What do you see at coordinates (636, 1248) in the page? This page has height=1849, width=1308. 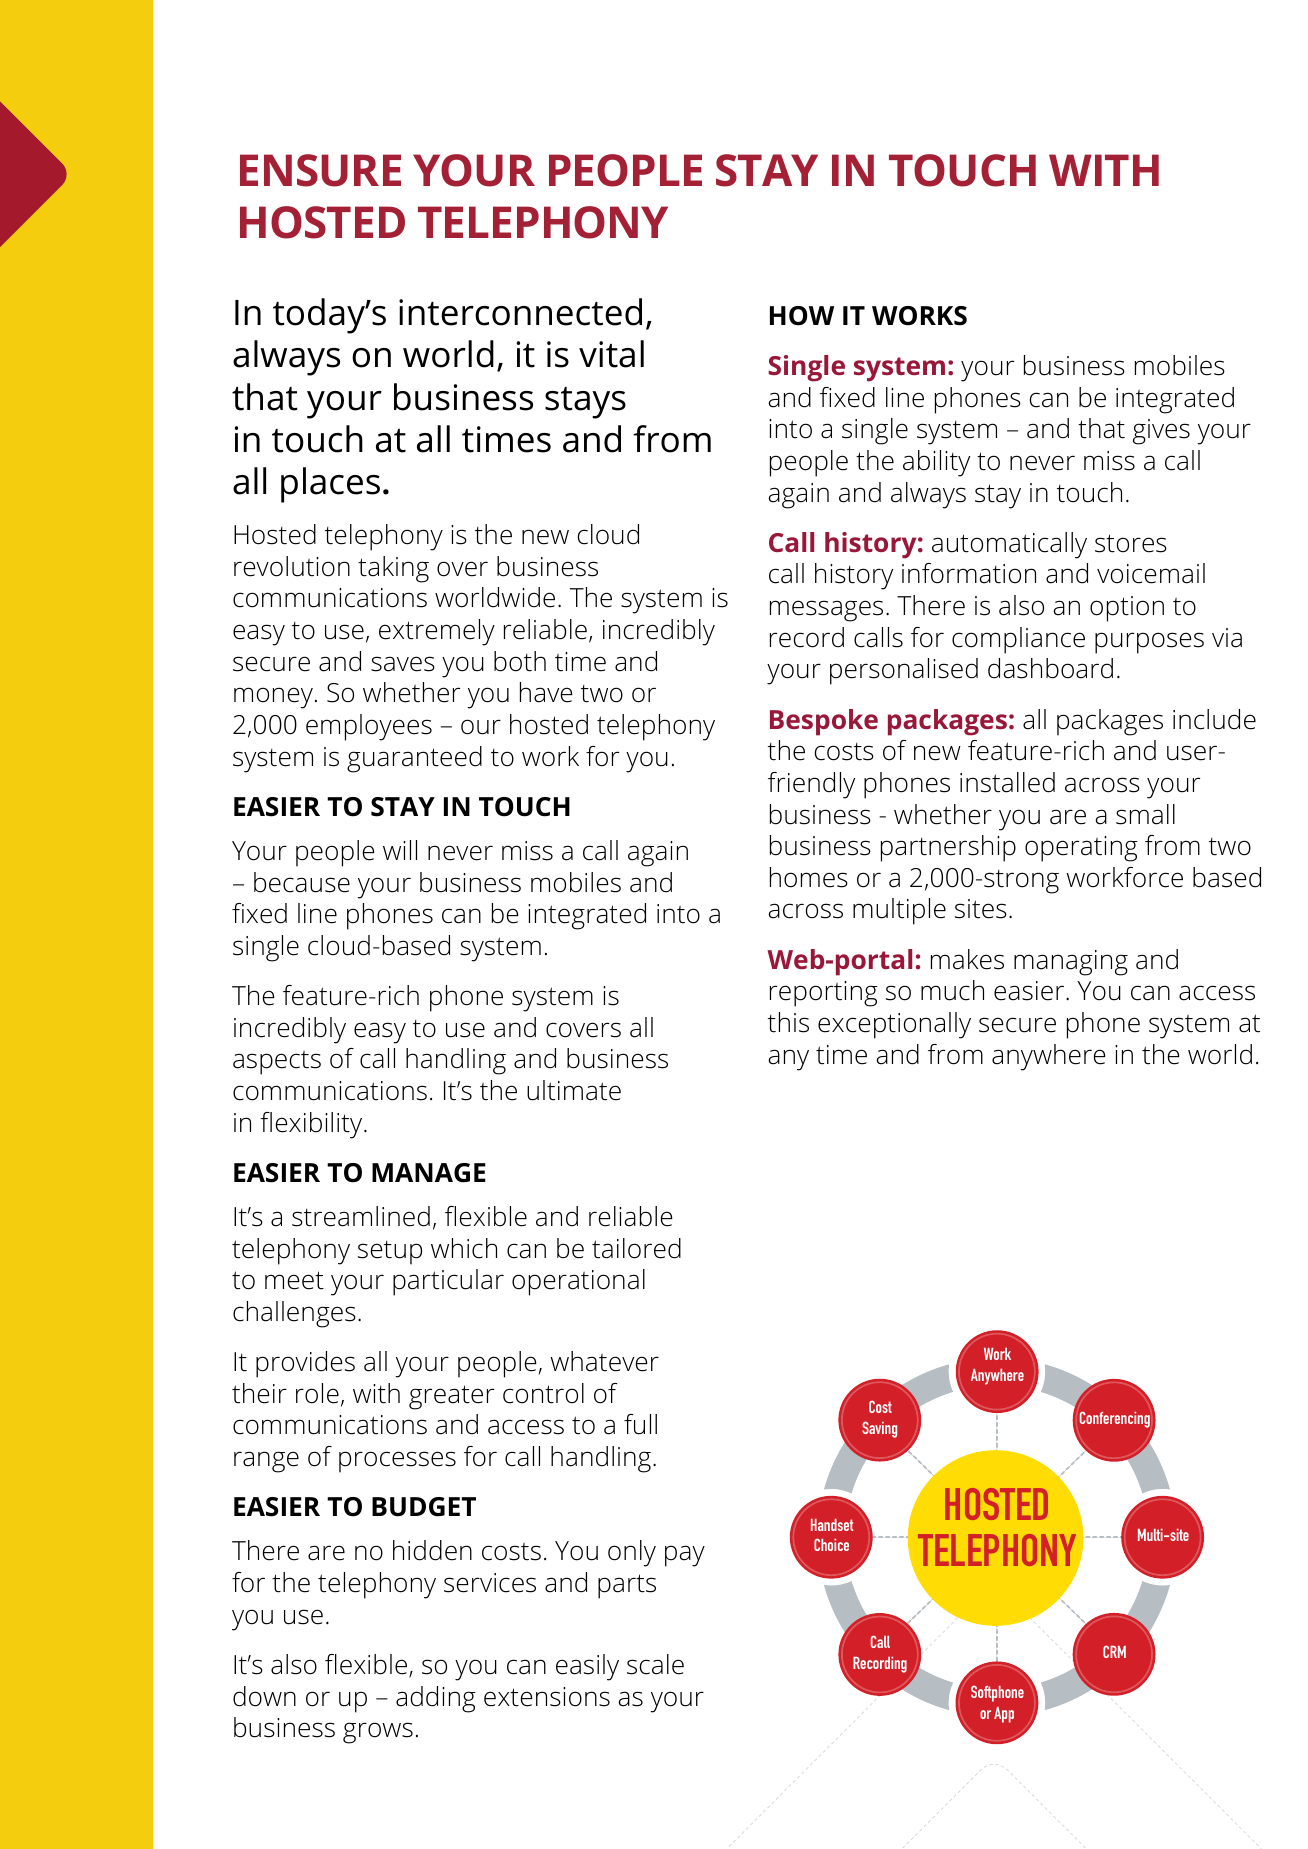 I see `tailored` at bounding box center [636, 1248].
